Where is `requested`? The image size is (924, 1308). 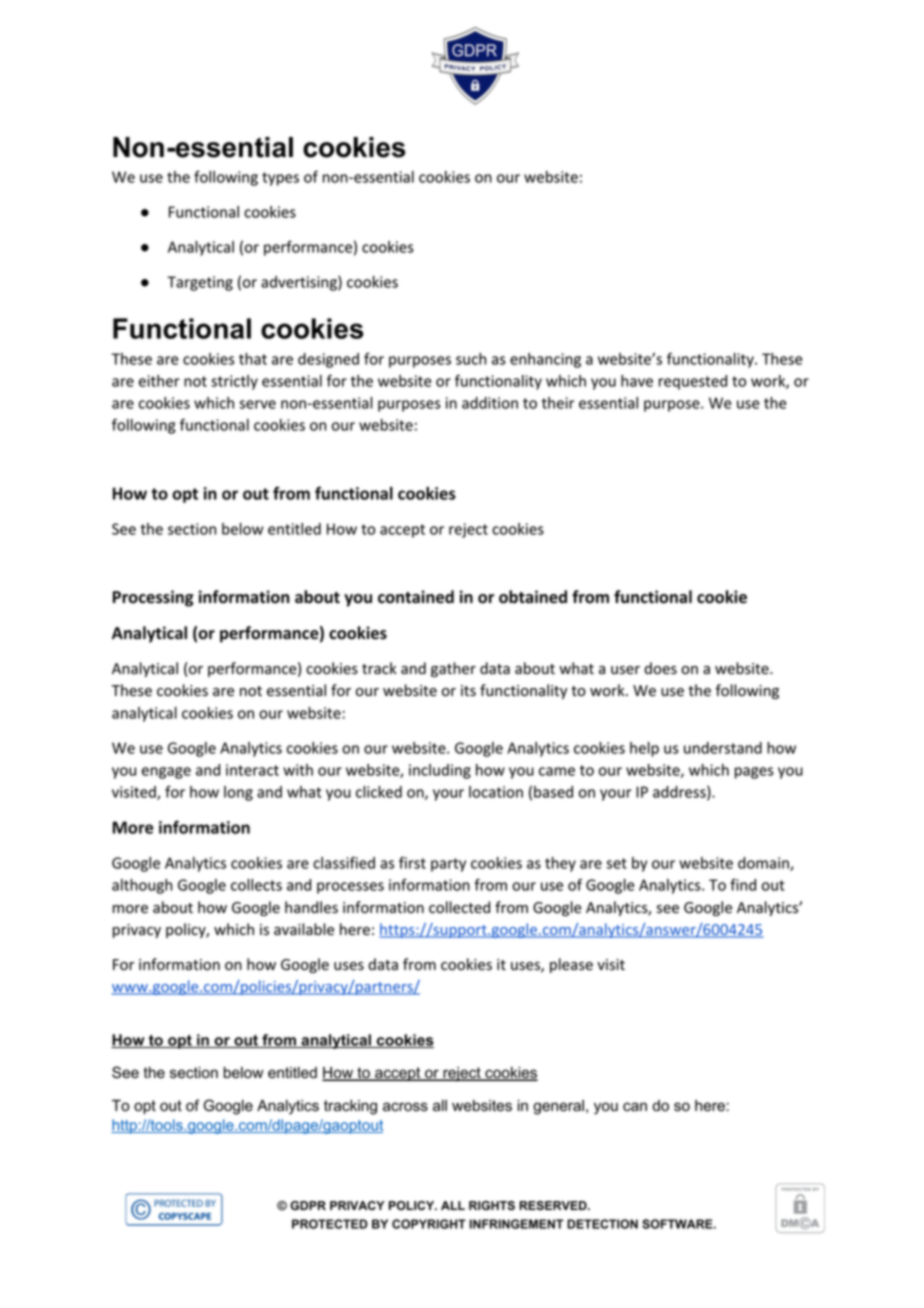
requested is located at coordinates (693, 382).
